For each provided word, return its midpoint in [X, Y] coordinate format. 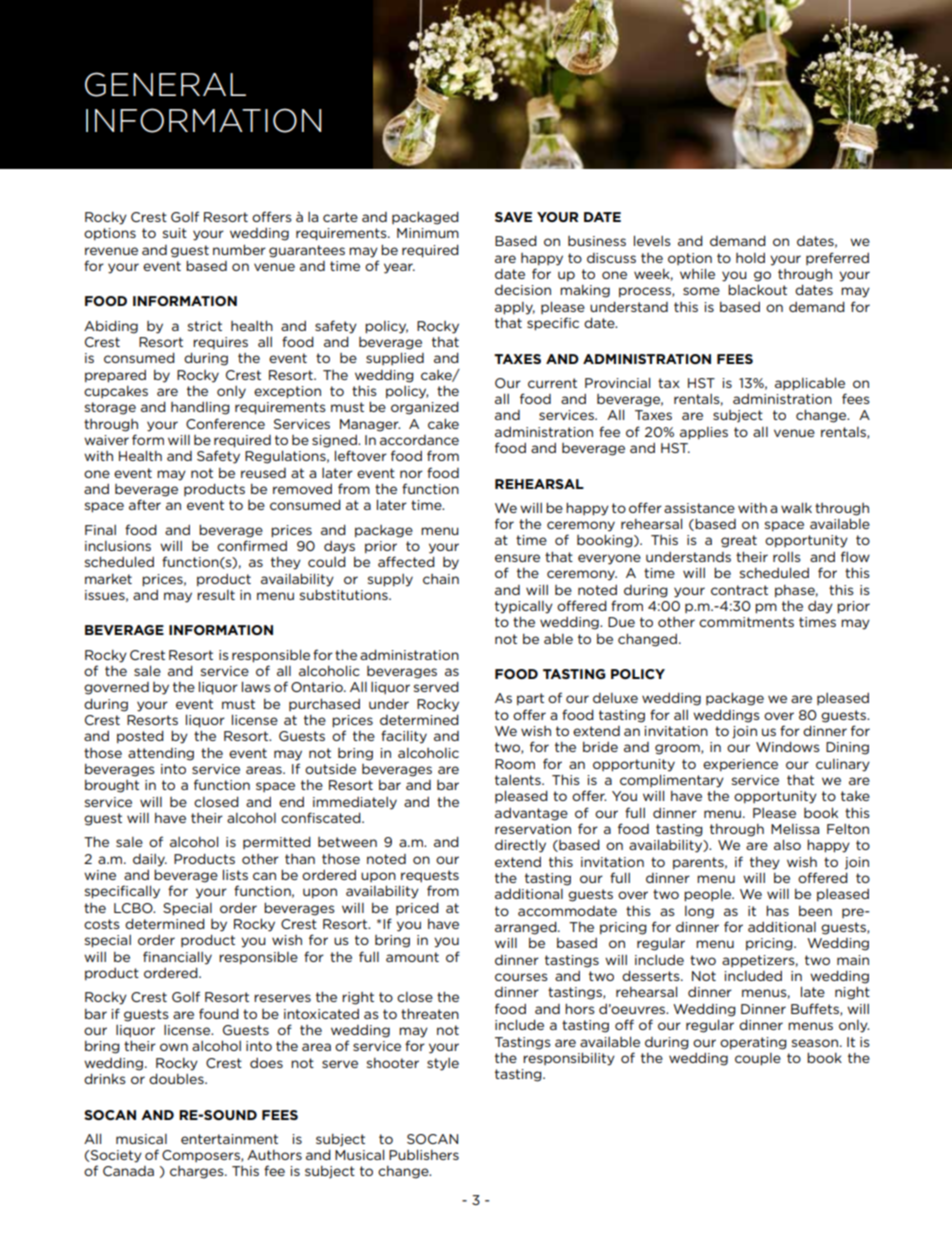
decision [523, 290]
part [530, 699]
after [145, 504]
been [815, 910]
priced [417, 908]
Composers [202, 1156]
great [739, 541]
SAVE [513, 217]
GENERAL [165, 84]
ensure [517, 558]
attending [161, 754]
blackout [757, 289]
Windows [788, 746]
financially [177, 958]
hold [750, 257]
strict [205, 326]
